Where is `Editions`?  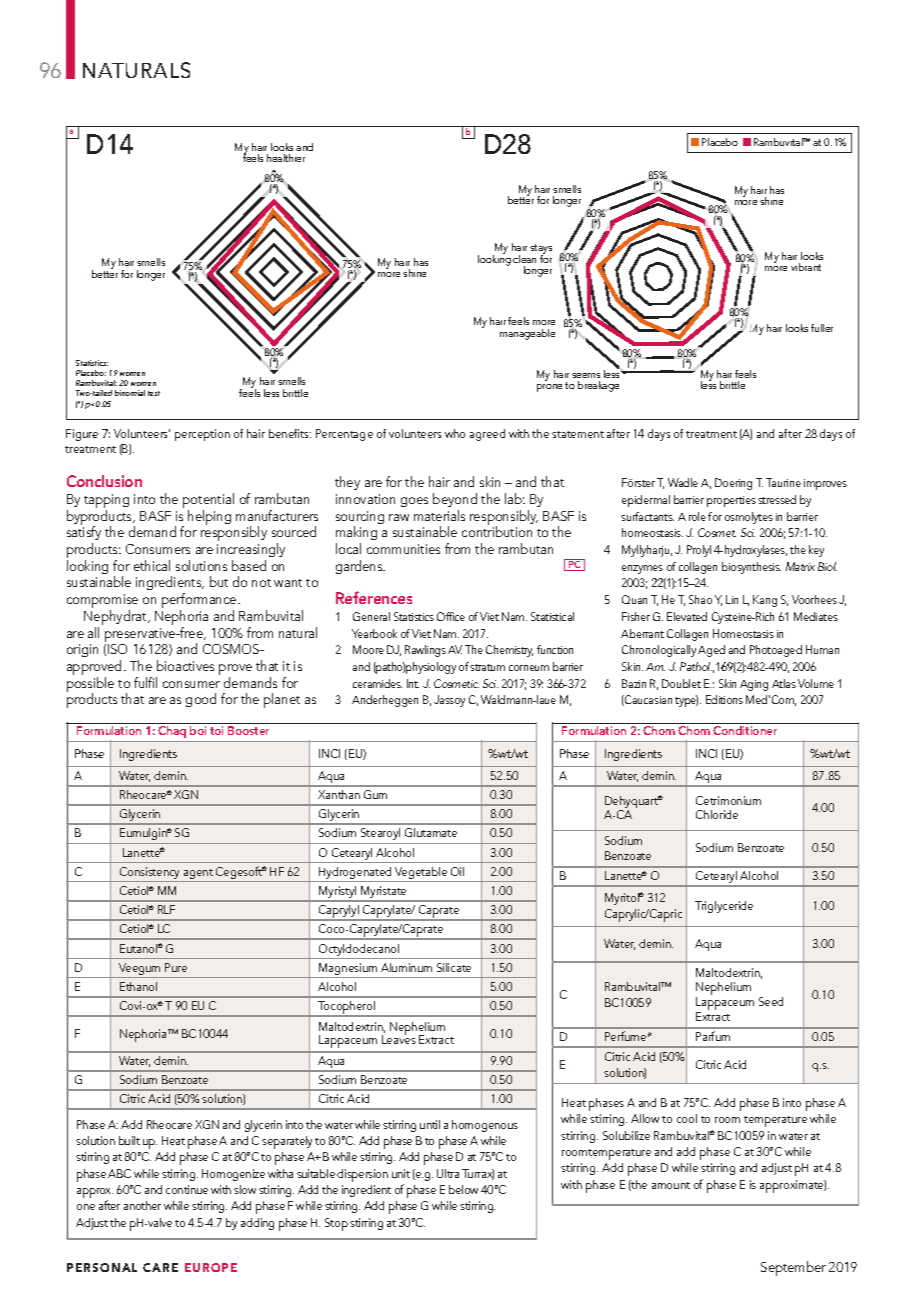 Editions is located at coordinates (724, 699).
